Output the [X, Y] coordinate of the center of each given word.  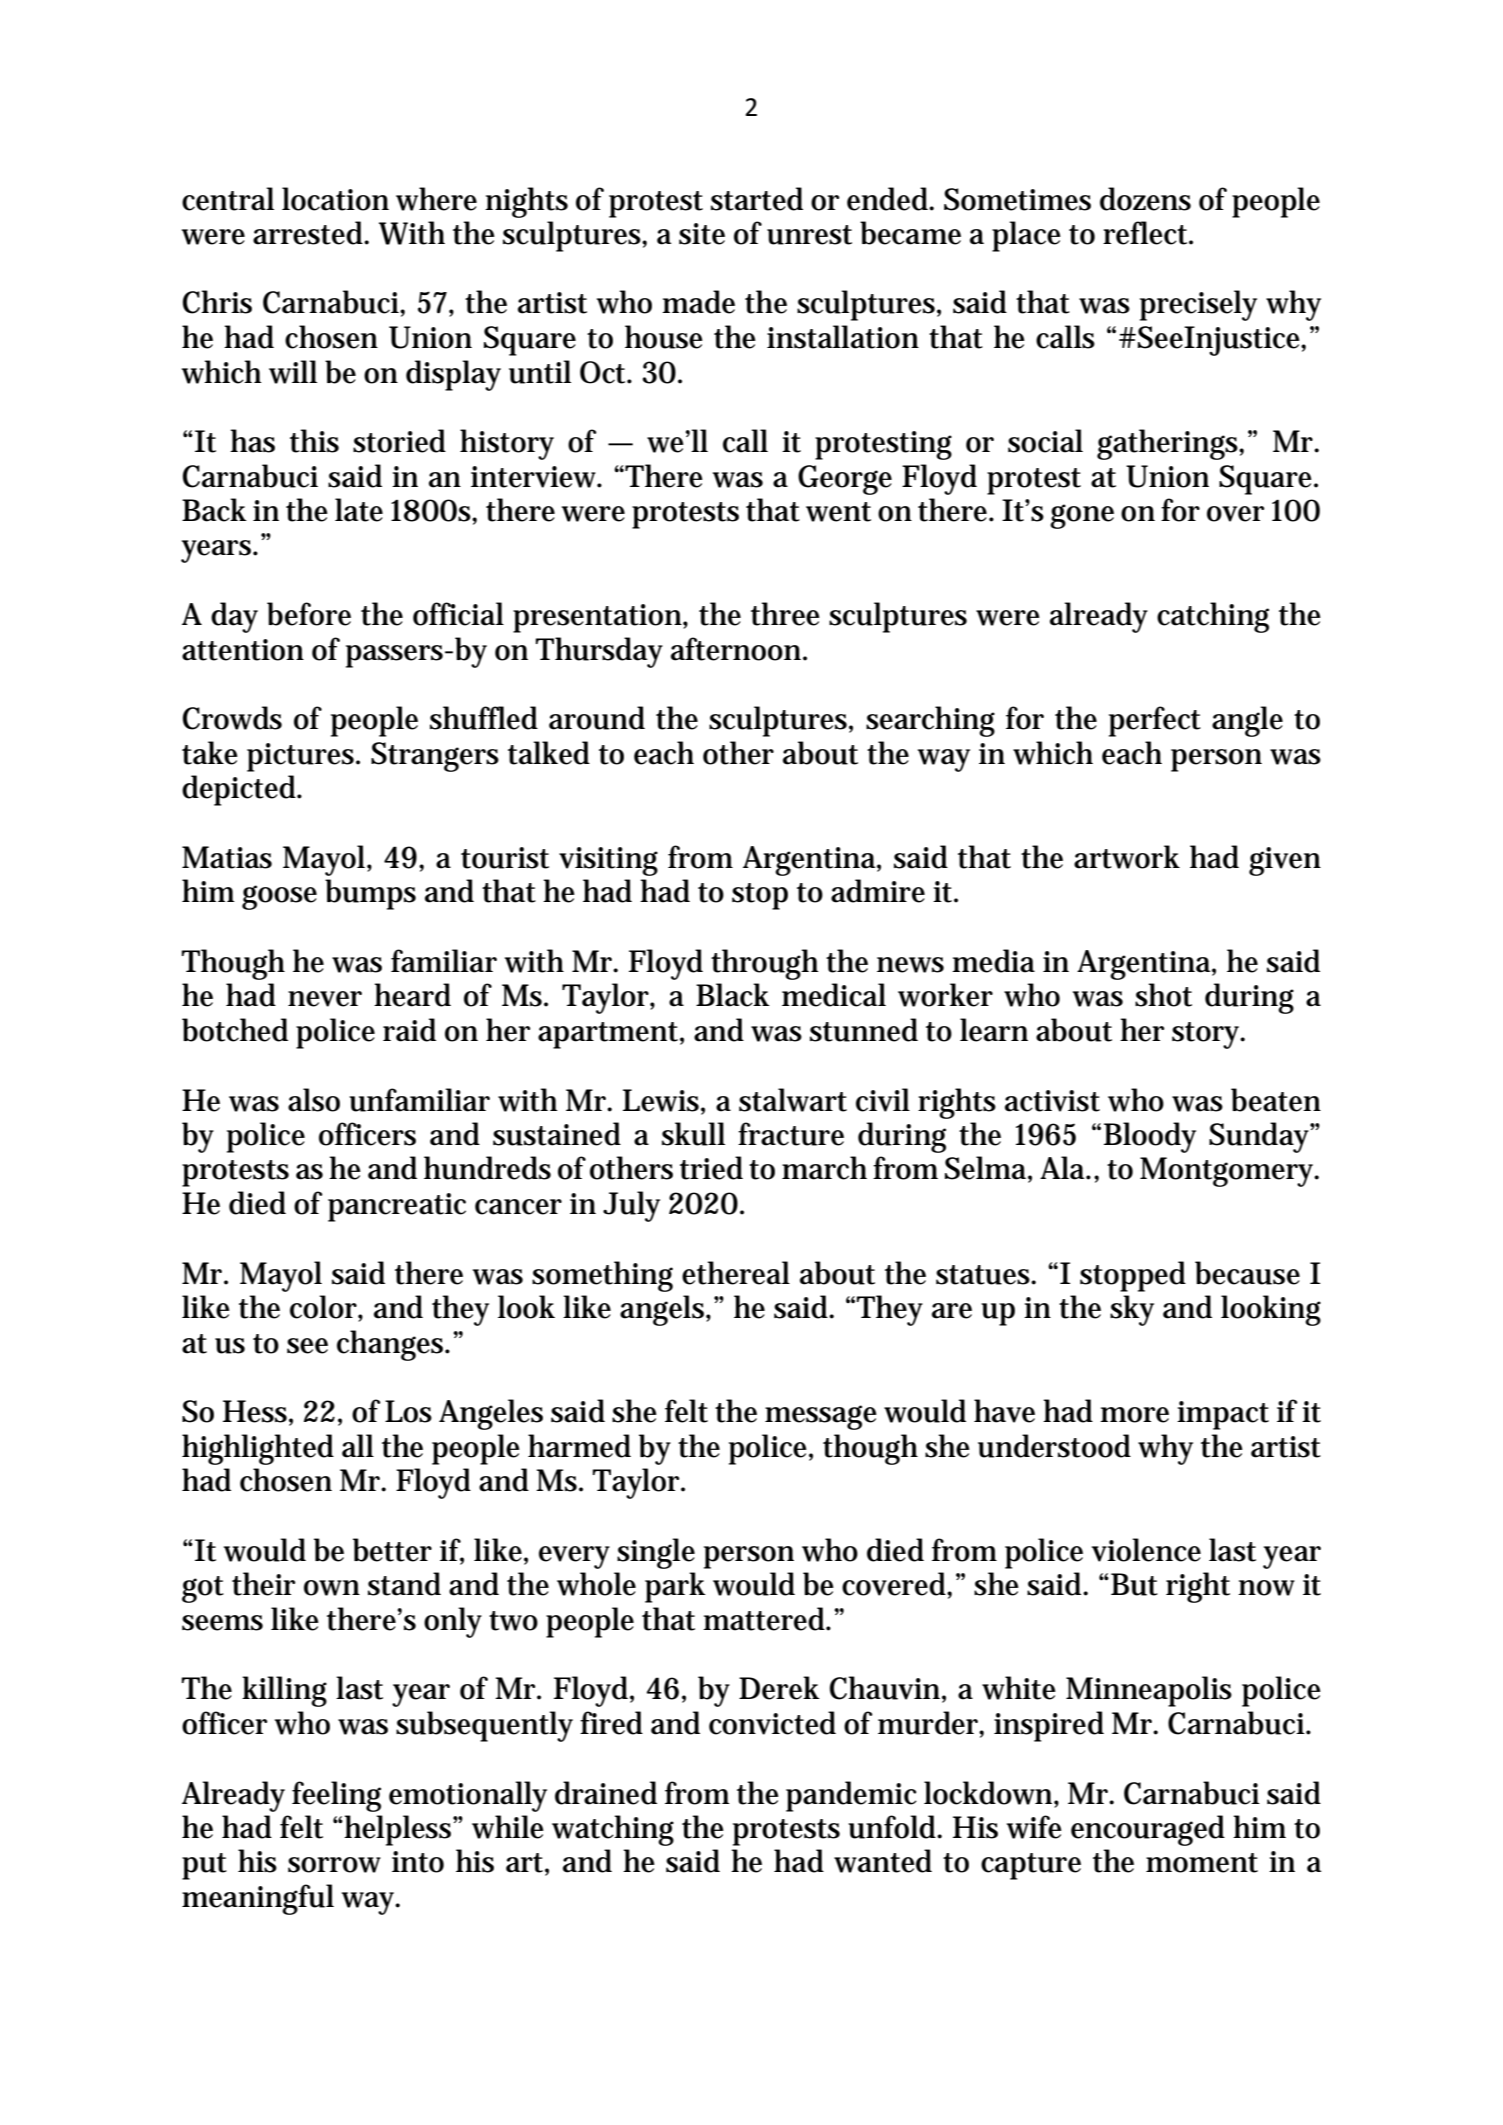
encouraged [1148, 1830]
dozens [1145, 199]
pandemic [851, 1796]
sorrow [334, 1865]
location [335, 199]
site [702, 234]
